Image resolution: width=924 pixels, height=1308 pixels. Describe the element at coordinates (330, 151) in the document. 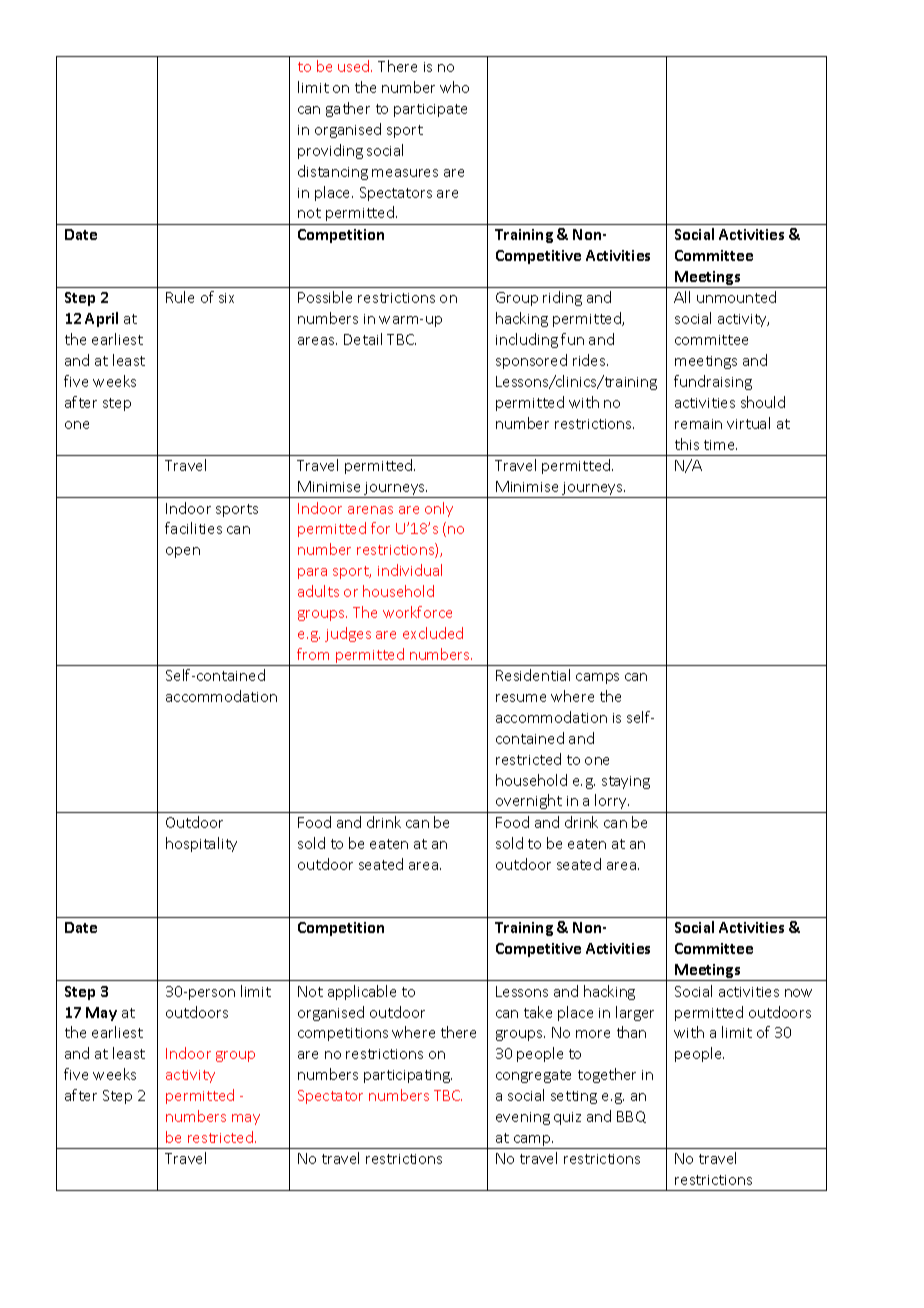

I see `providing` at that location.
